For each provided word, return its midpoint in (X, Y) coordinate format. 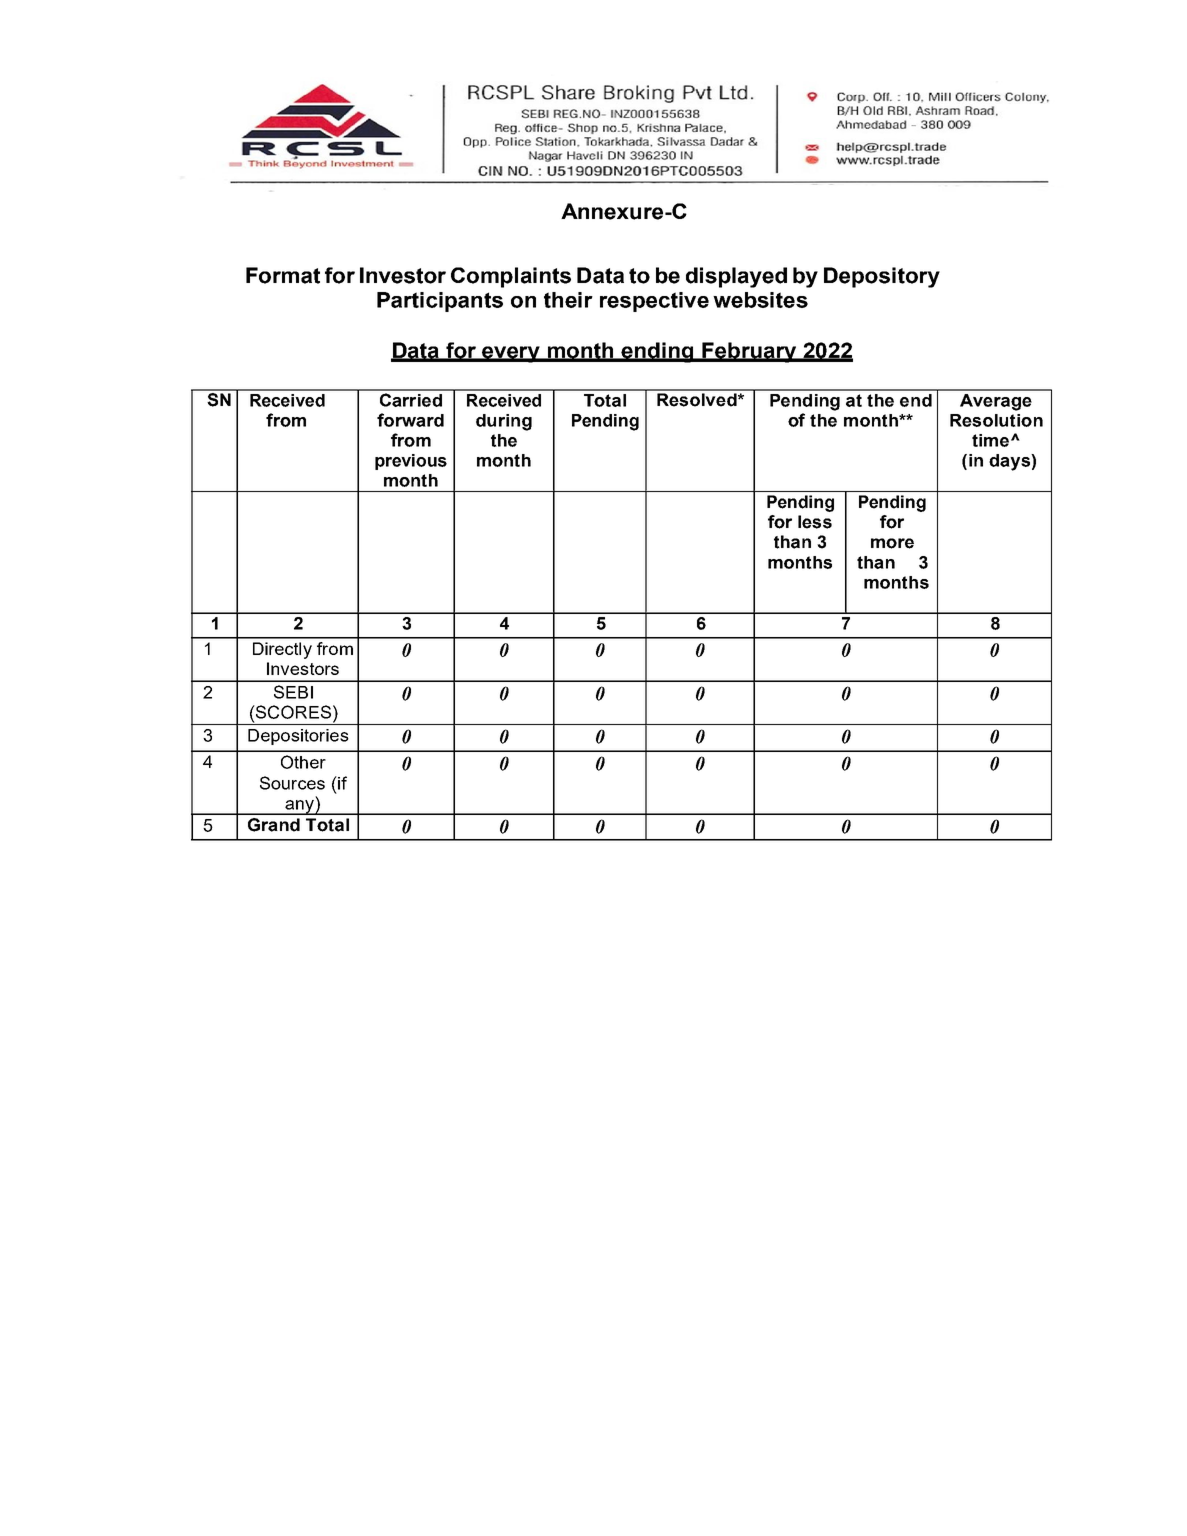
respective (654, 302)
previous (411, 462)
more (892, 543)
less (815, 522)
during (504, 422)
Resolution (996, 420)
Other (303, 762)
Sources (292, 783)
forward (410, 420)
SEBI (293, 692)
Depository (882, 277)
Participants (440, 302)
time (992, 440)
